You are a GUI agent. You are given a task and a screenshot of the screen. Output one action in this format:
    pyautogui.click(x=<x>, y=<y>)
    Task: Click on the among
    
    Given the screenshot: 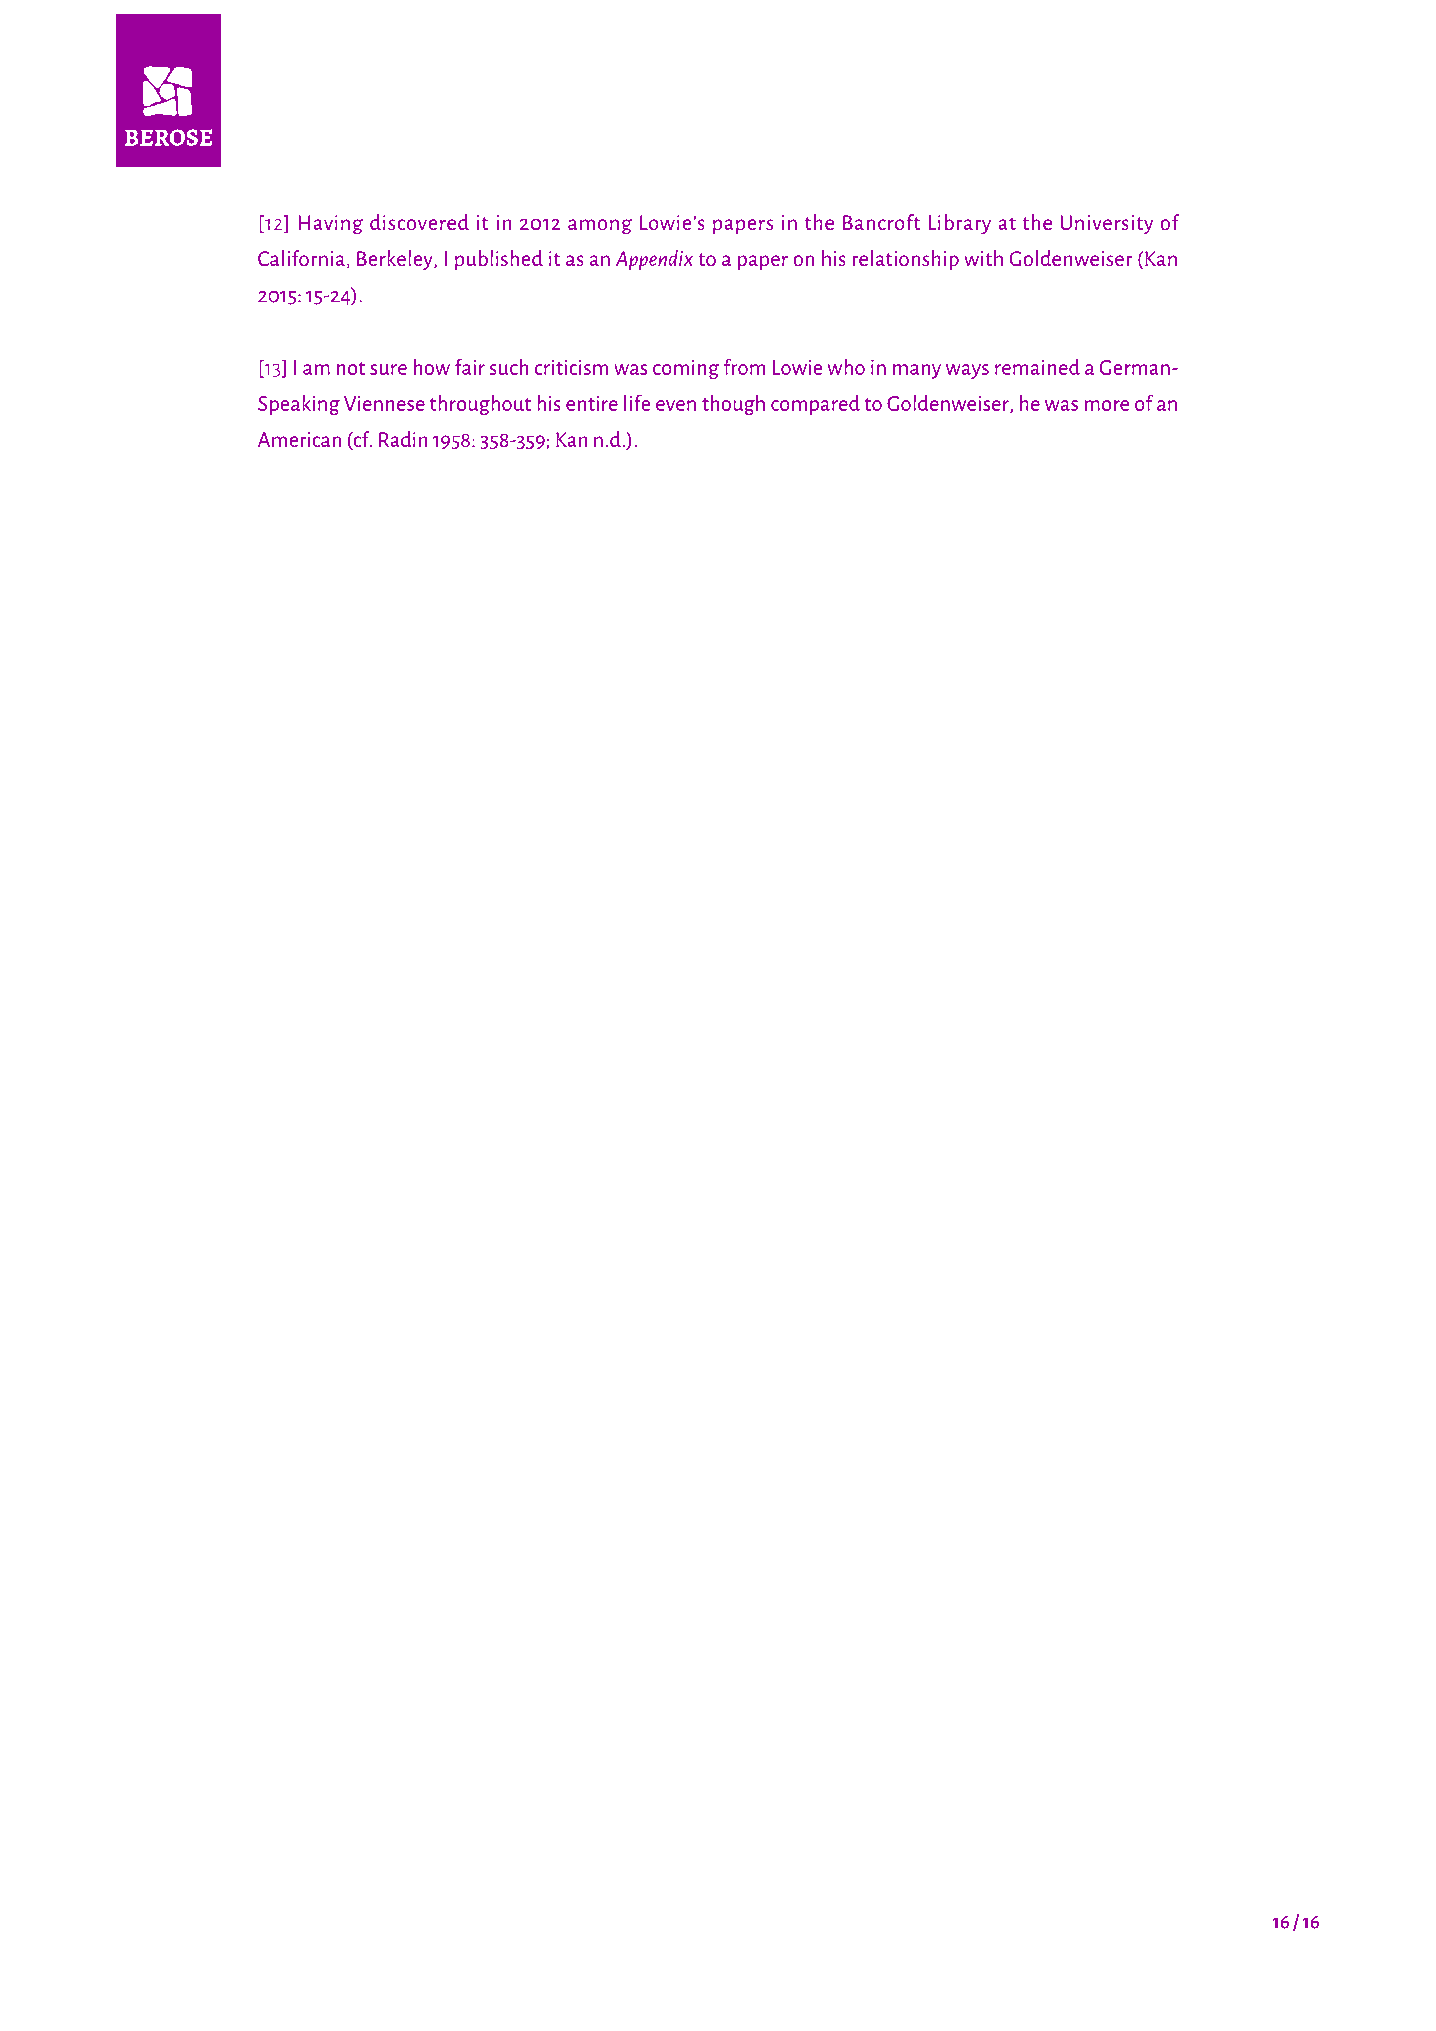 What is the action you would take?
    pyautogui.click(x=600, y=227)
